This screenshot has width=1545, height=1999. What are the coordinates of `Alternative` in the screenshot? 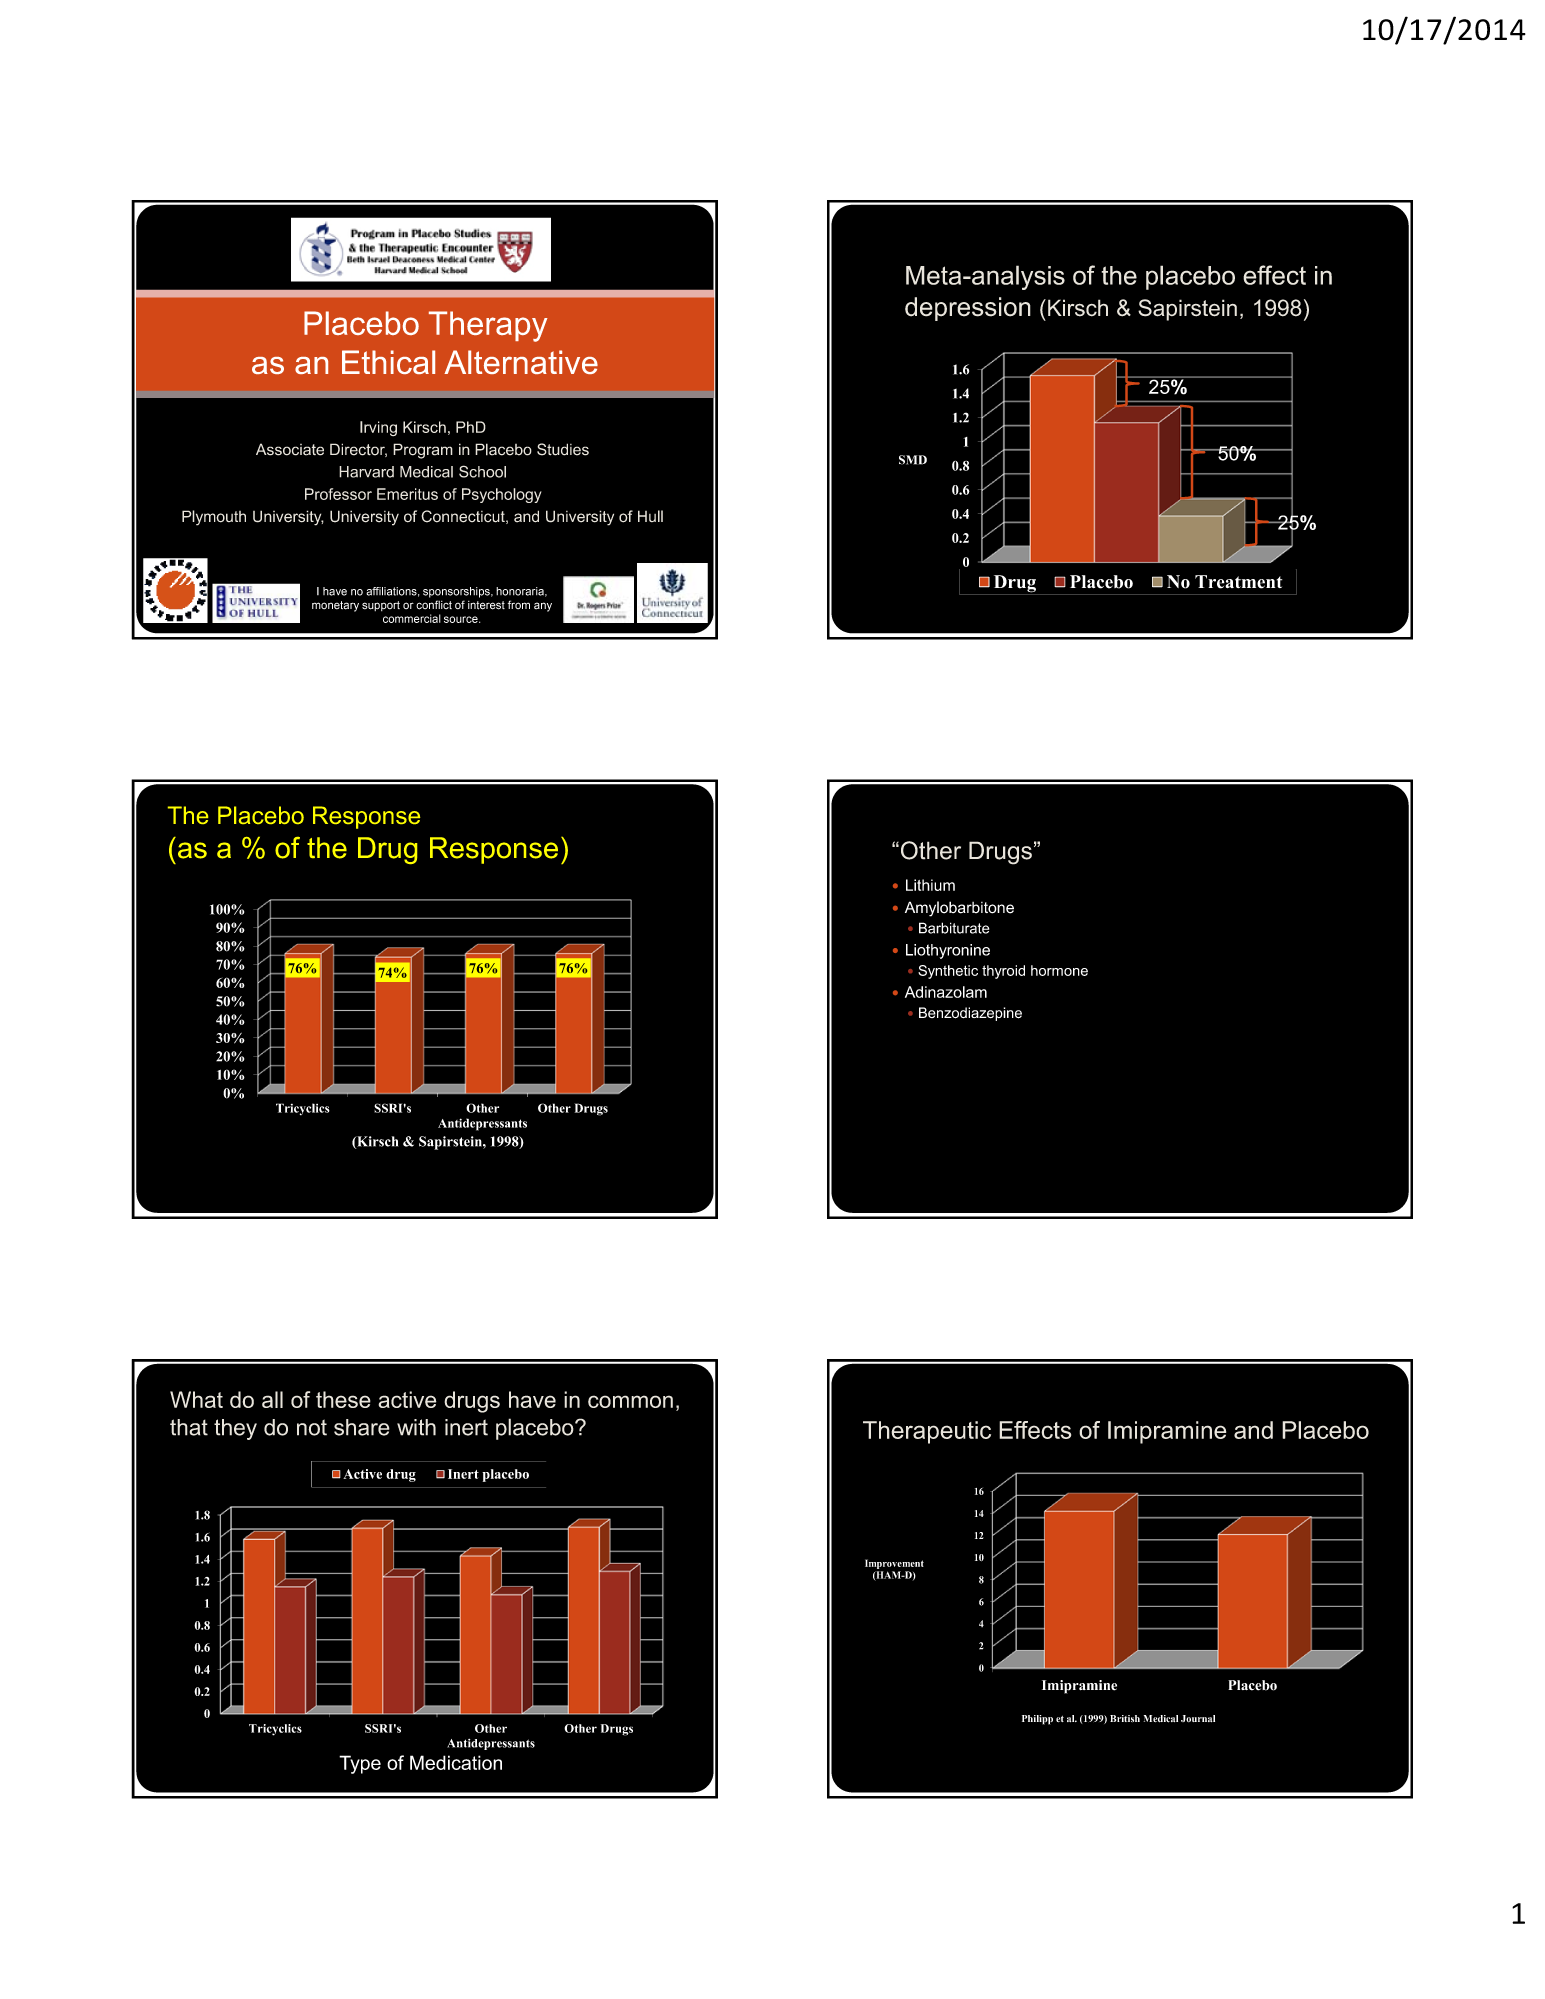 It's located at (521, 362).
